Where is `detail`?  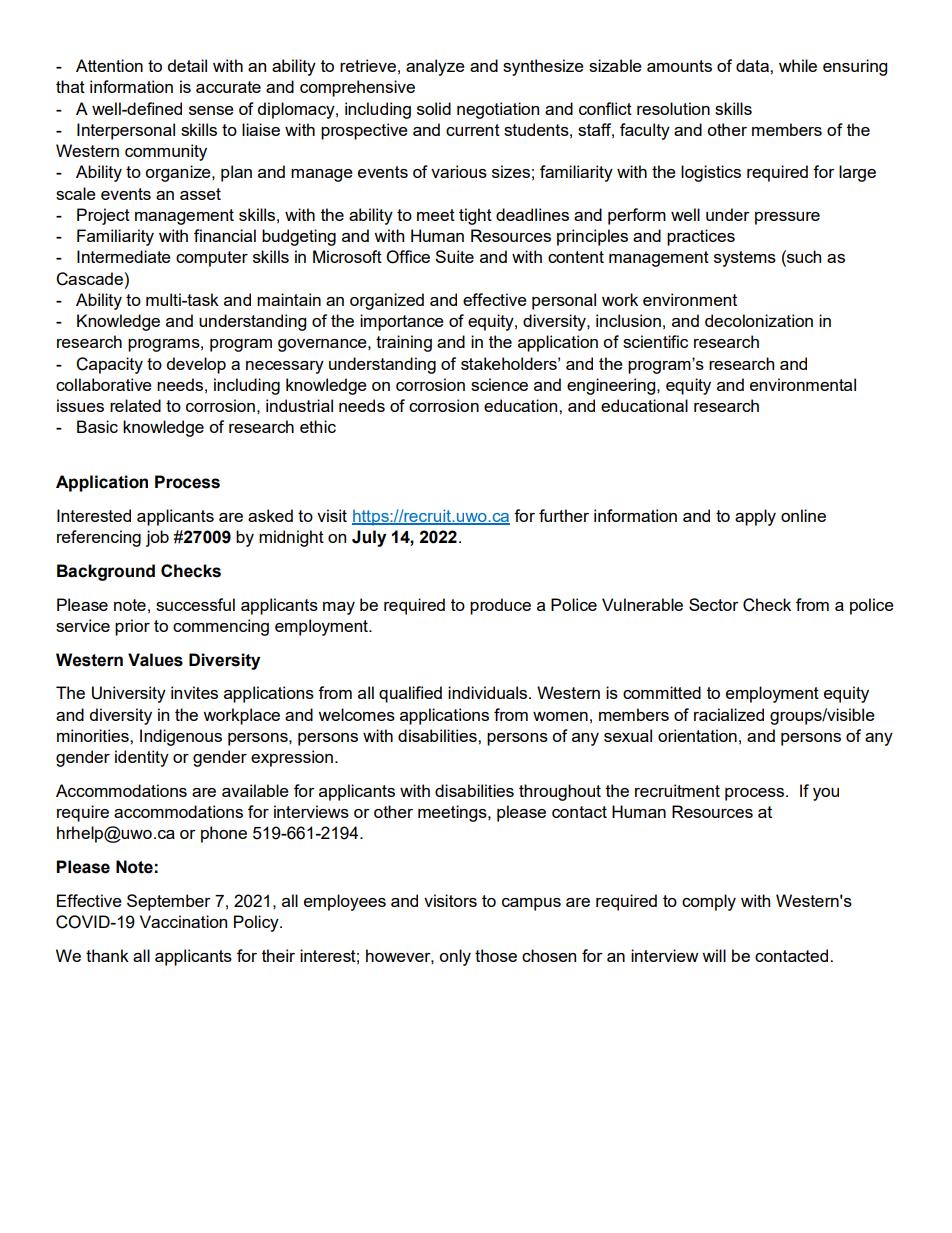 detail is located at coordinates (187, 65).
